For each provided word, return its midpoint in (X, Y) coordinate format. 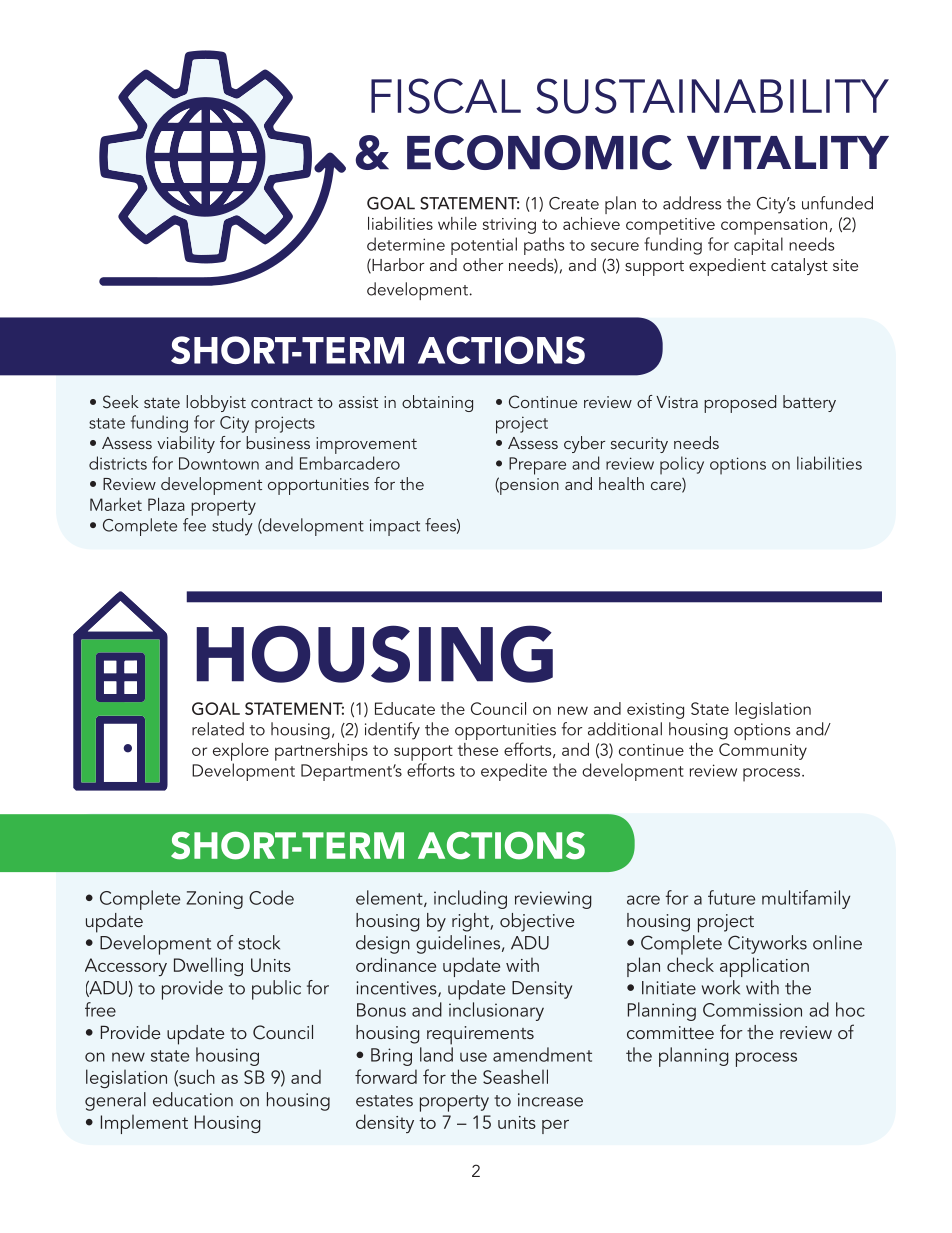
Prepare (537, 466)
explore (241, 752)
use (473, 1057)
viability (186, 444)
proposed (740, 404)
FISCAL (446, 96)
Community (763, 751)
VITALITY (788, 153)
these (478, 749)
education (193, 1099)
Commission (752, 1010)
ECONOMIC (539, 152)
